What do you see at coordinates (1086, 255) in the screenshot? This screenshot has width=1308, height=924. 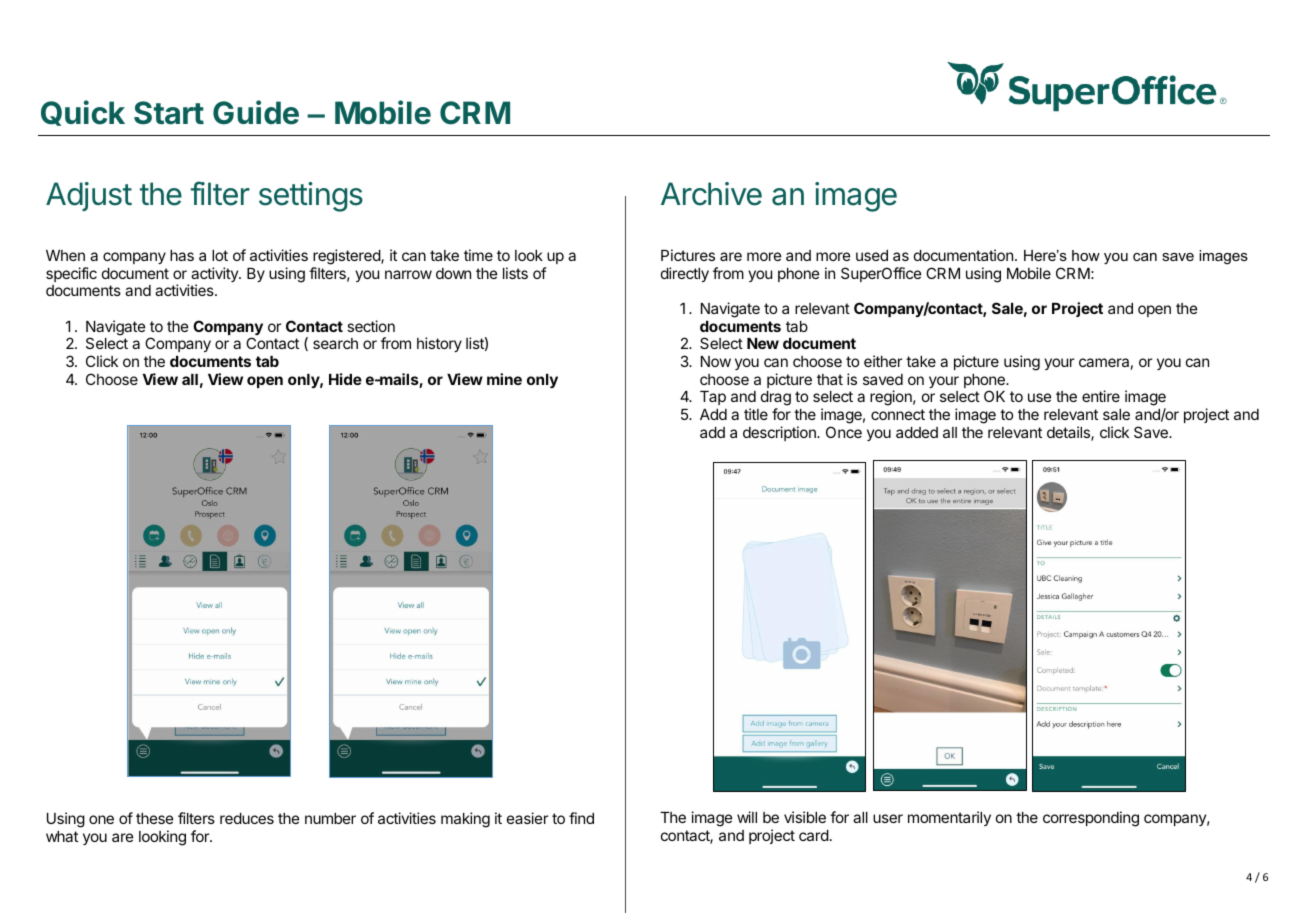 I see `how` at bounding box center [1086, 255].
